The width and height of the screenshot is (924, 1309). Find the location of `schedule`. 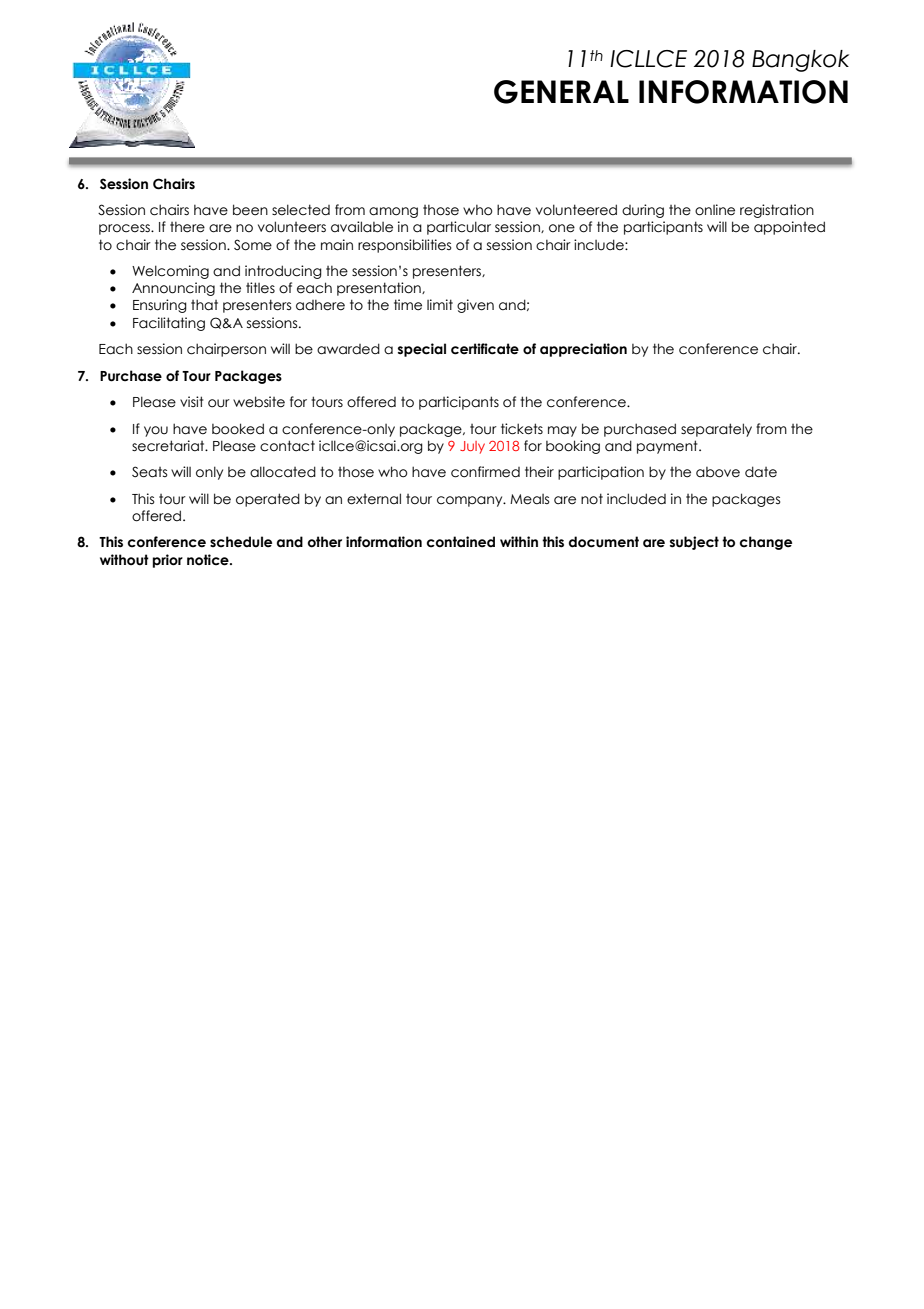

schedule is located at coordinates (241, 542).
